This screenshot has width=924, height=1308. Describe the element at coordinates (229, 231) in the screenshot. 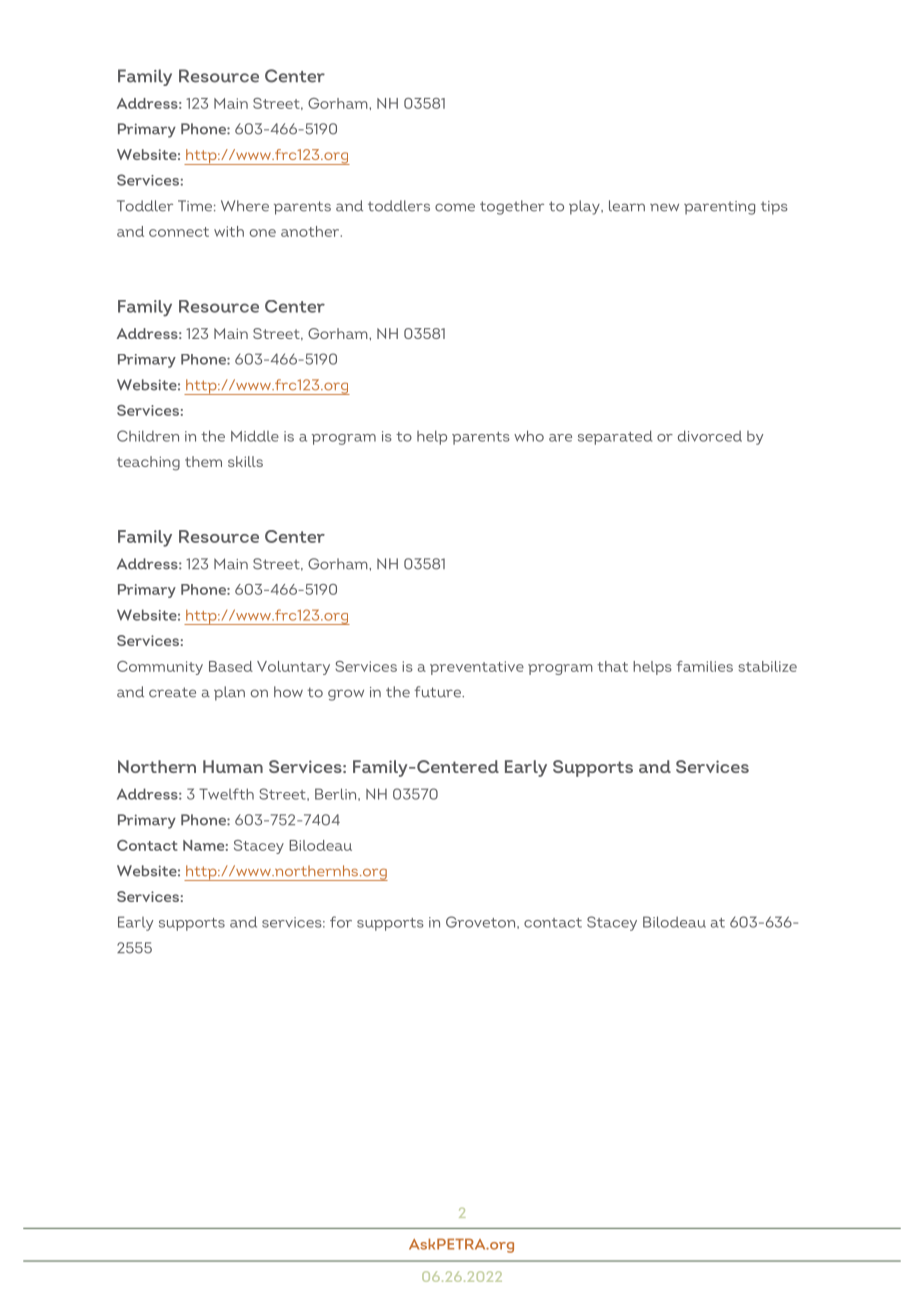

I see `with` at that location.
